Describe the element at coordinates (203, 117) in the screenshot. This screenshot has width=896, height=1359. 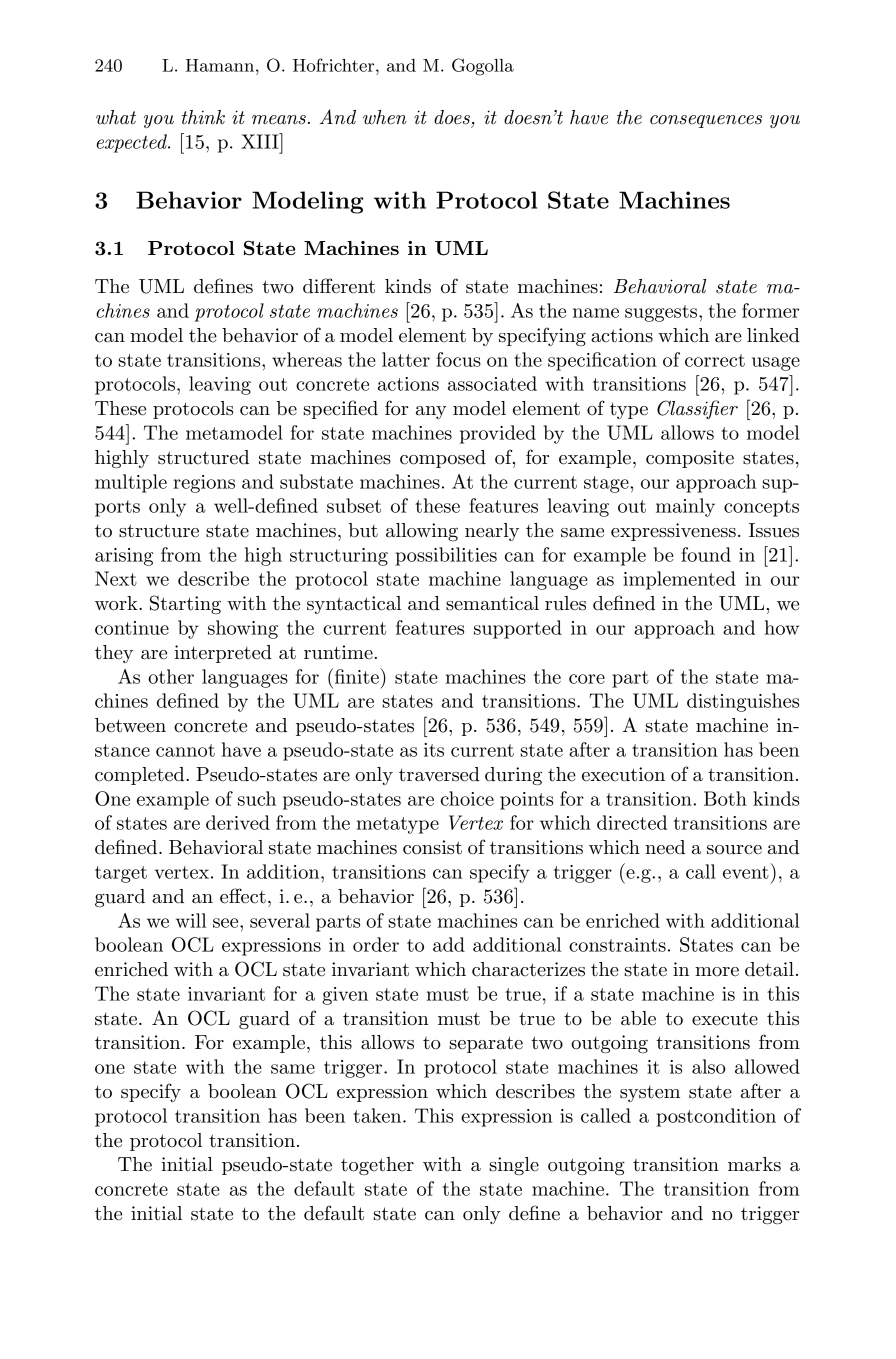
I see `think` at that location.
